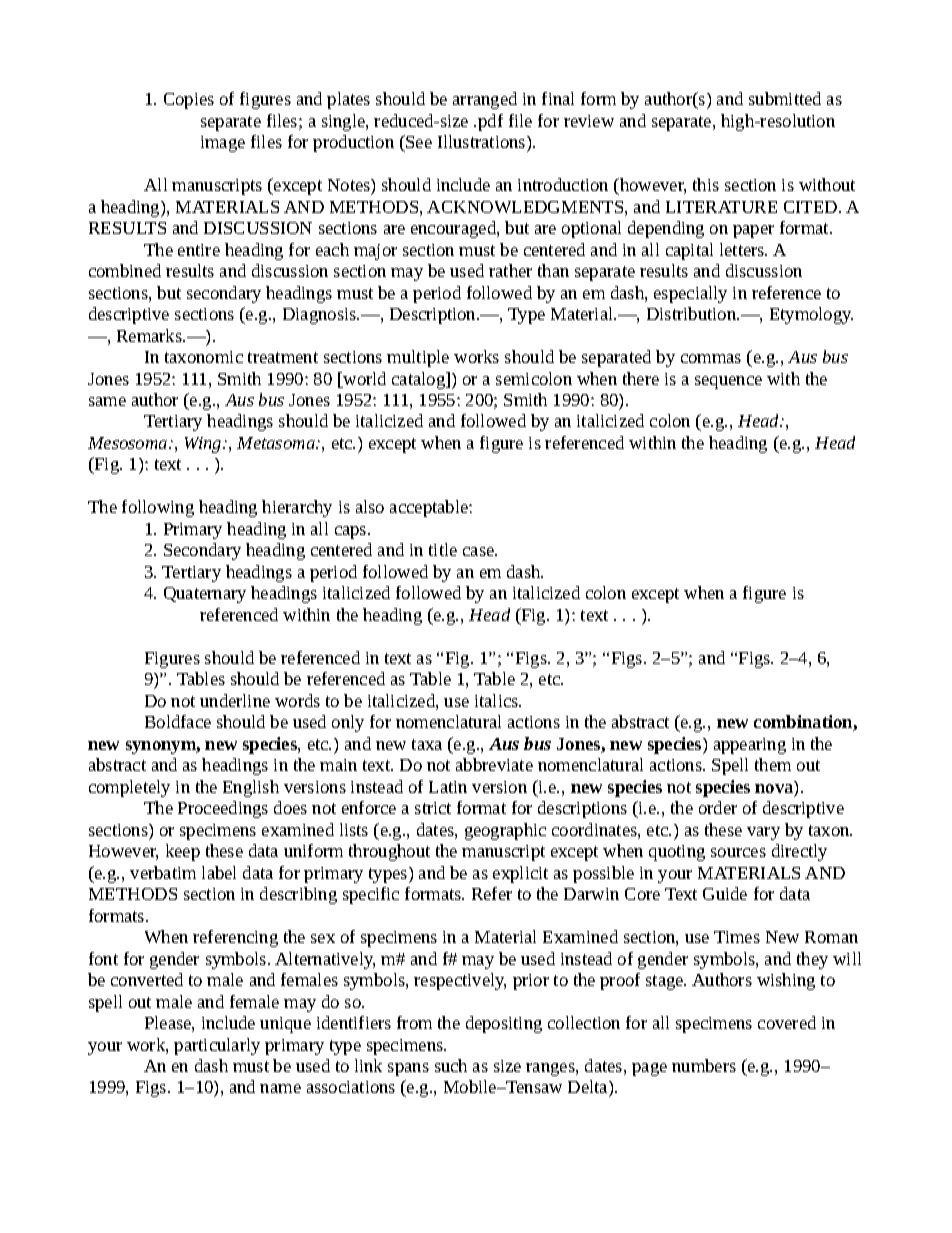  I want to click on such, so click(451, 1065).
